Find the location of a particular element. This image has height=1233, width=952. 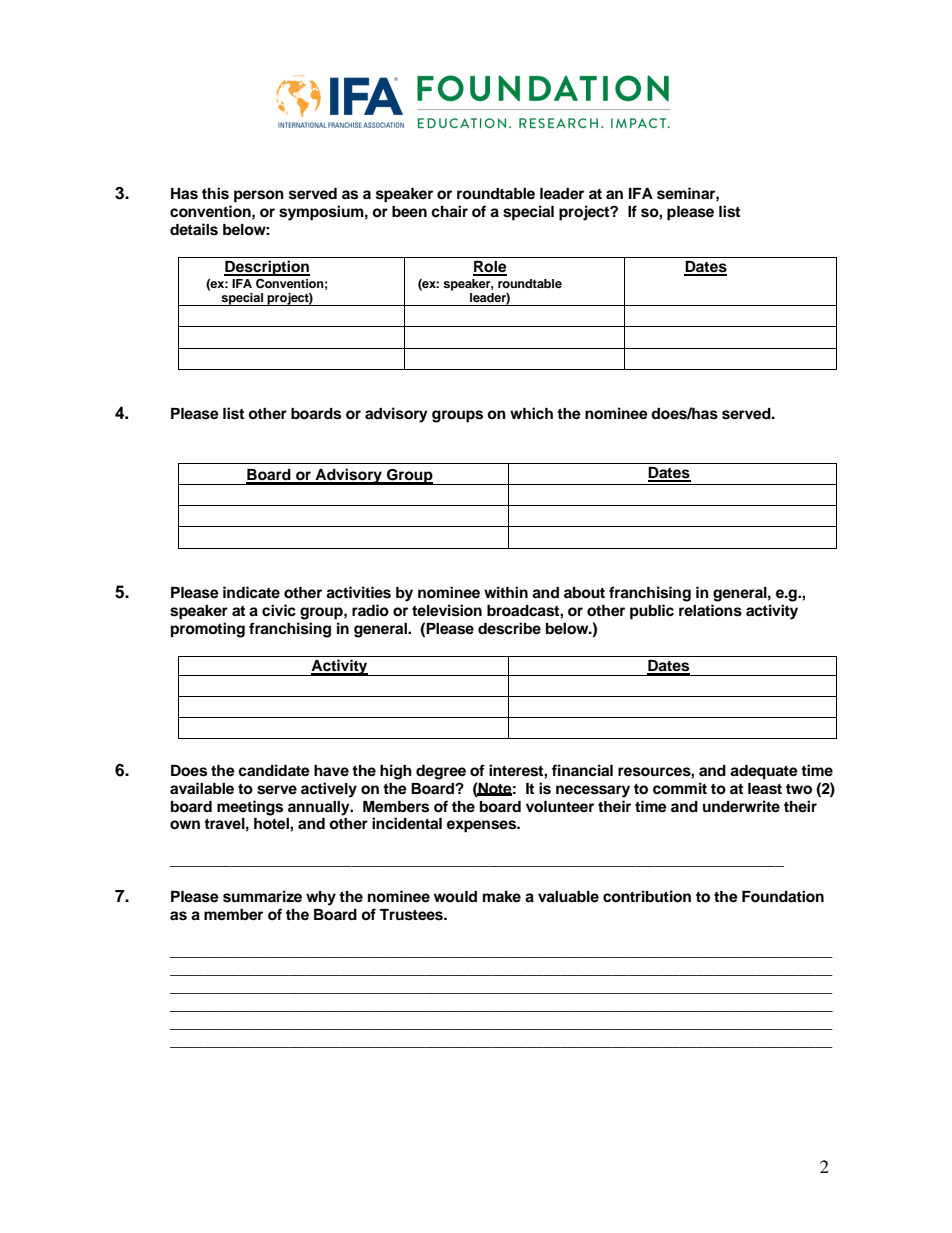

been is located at coordinates (409, 212).
